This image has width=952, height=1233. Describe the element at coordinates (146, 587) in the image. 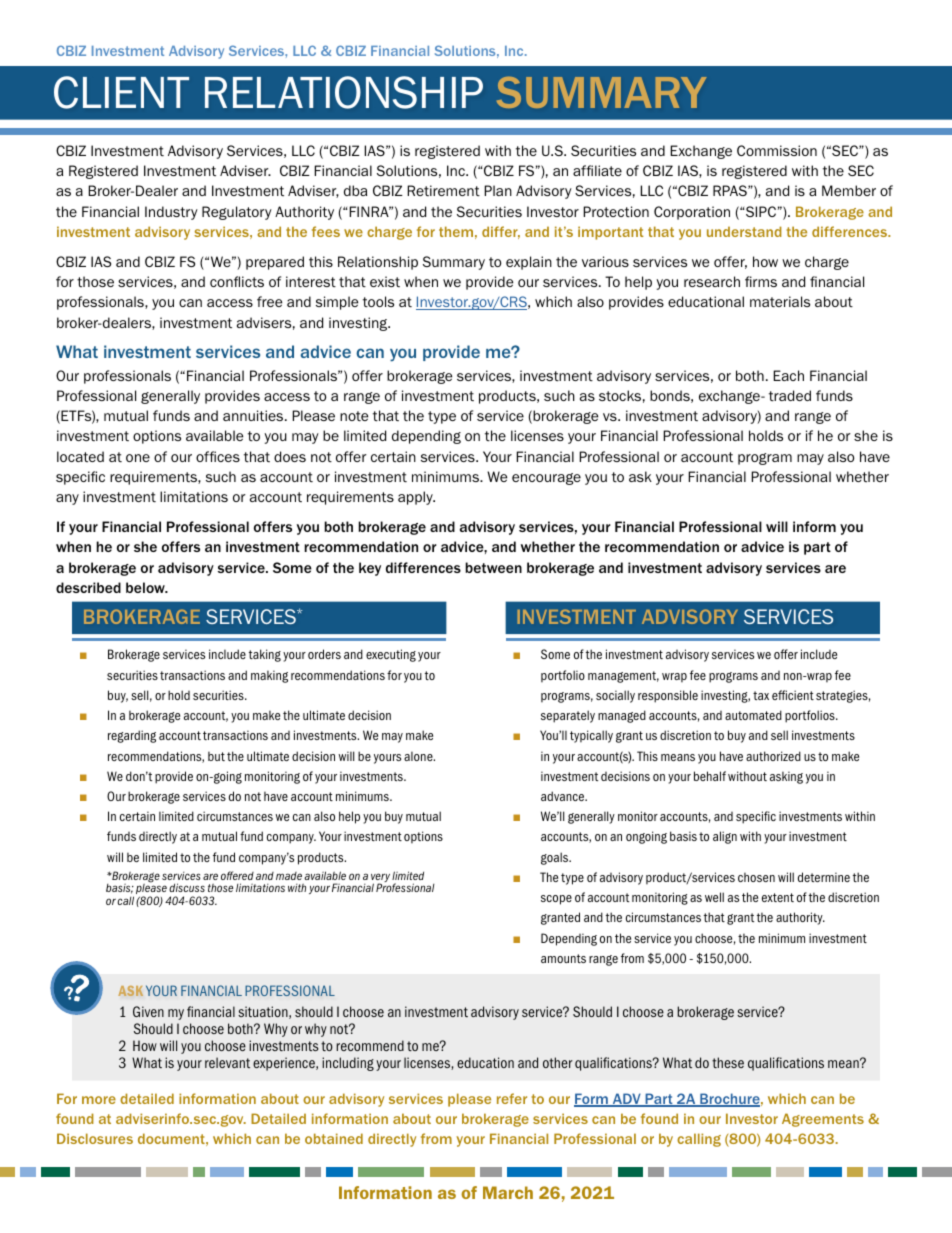

I see `below` at that location.
